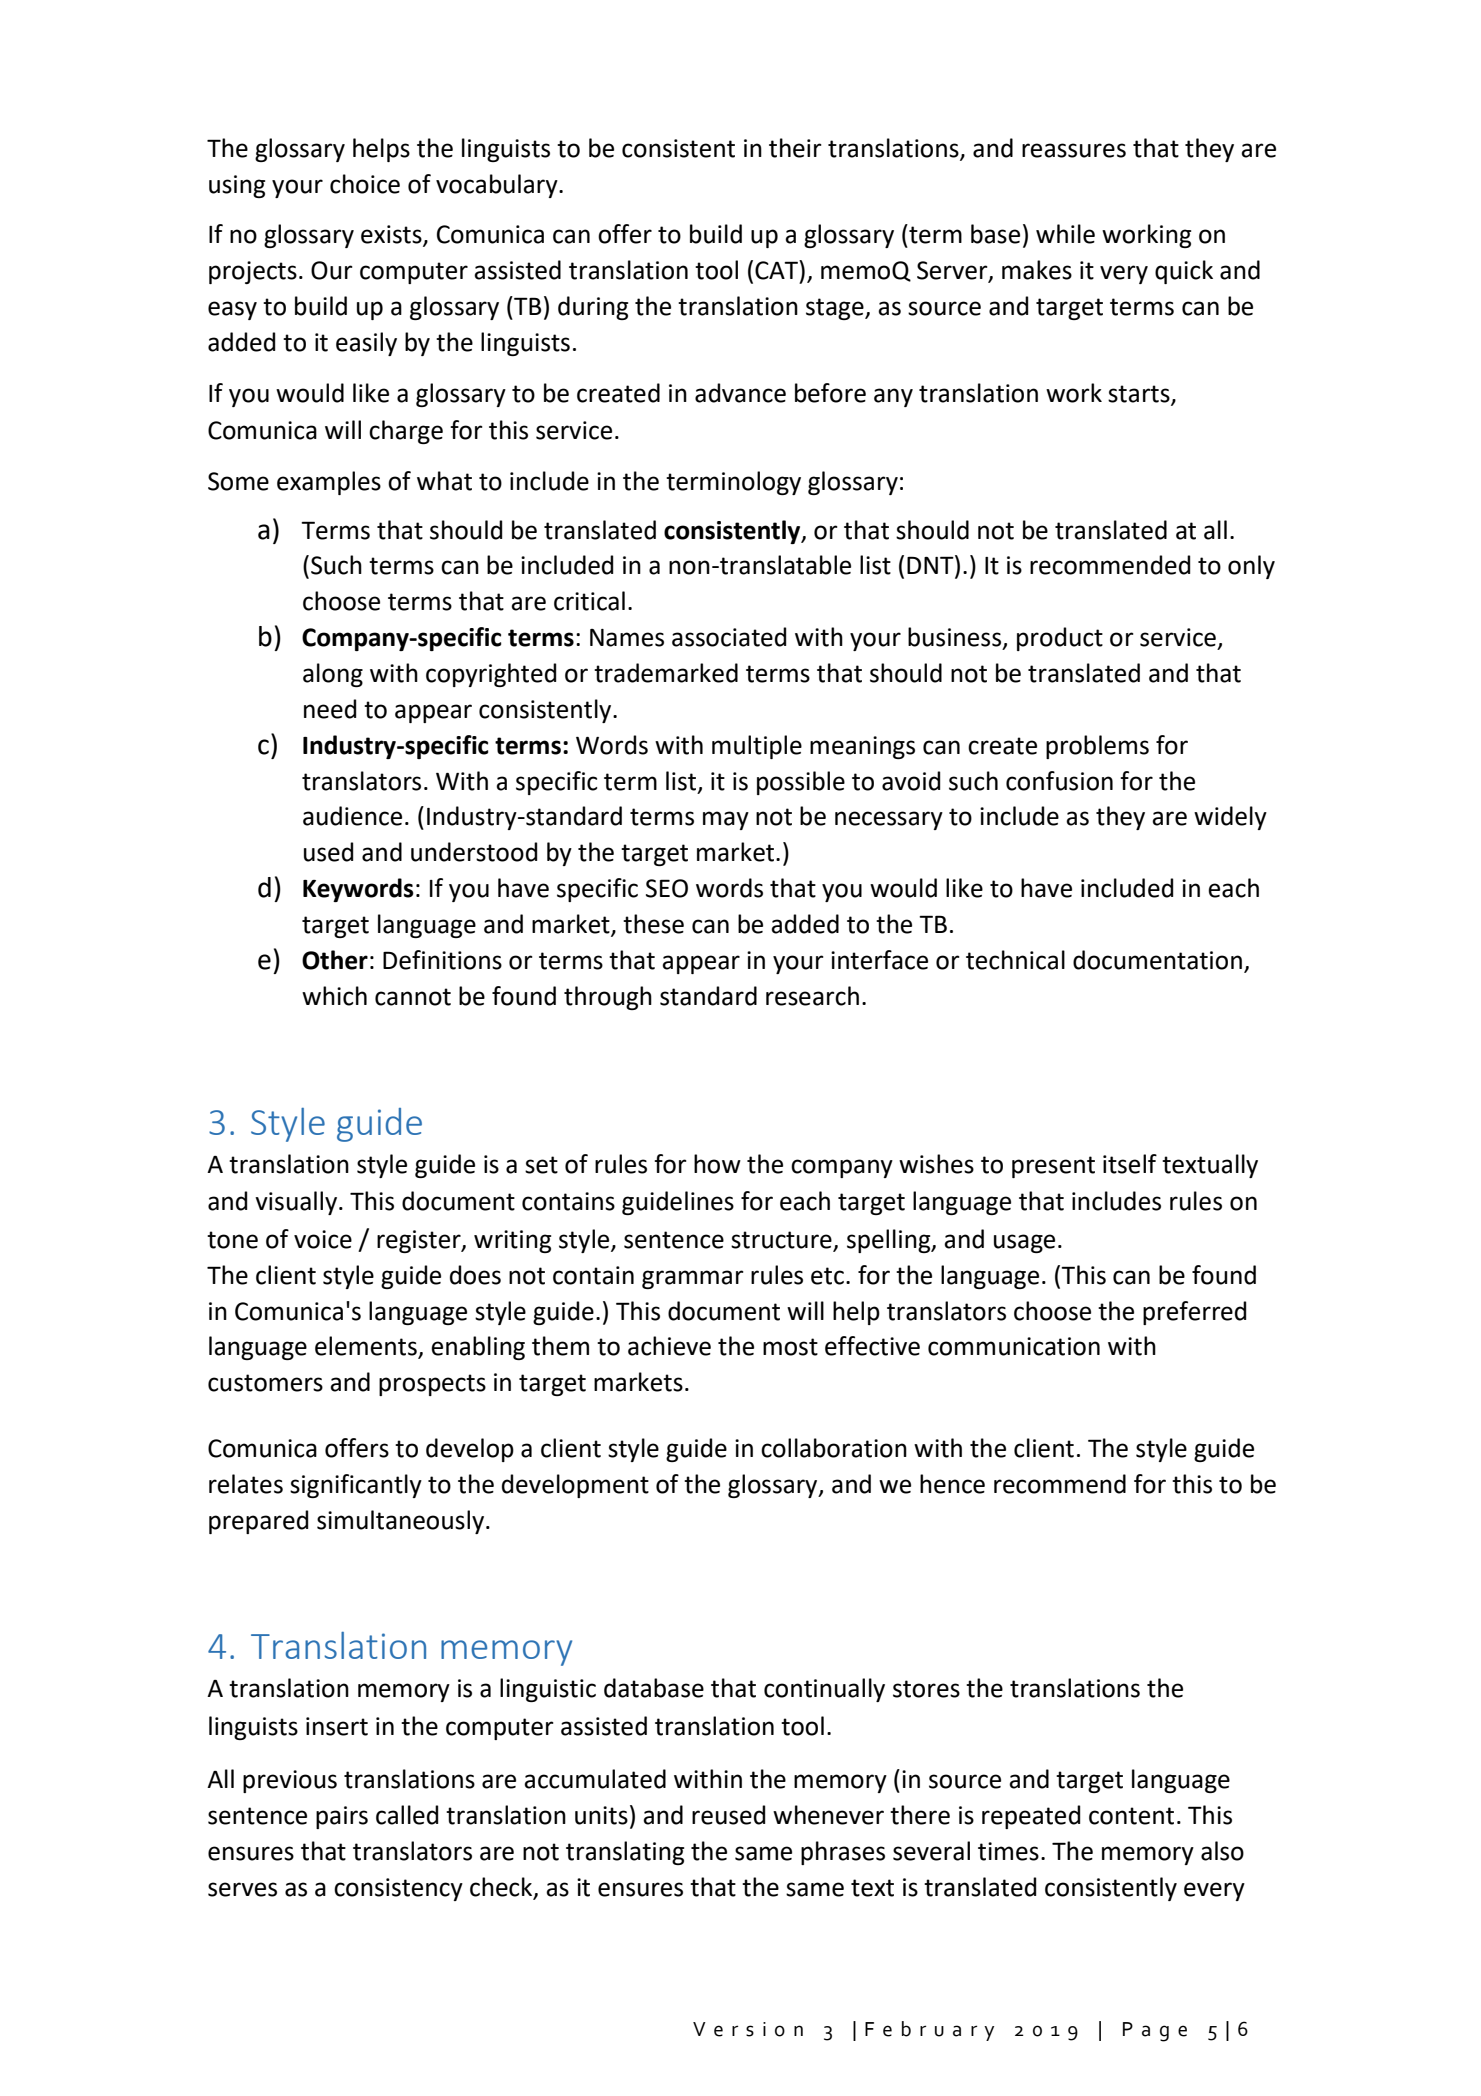  Describe the element at coordinates (757, 747) in the image. I see `multiple` at that location.
